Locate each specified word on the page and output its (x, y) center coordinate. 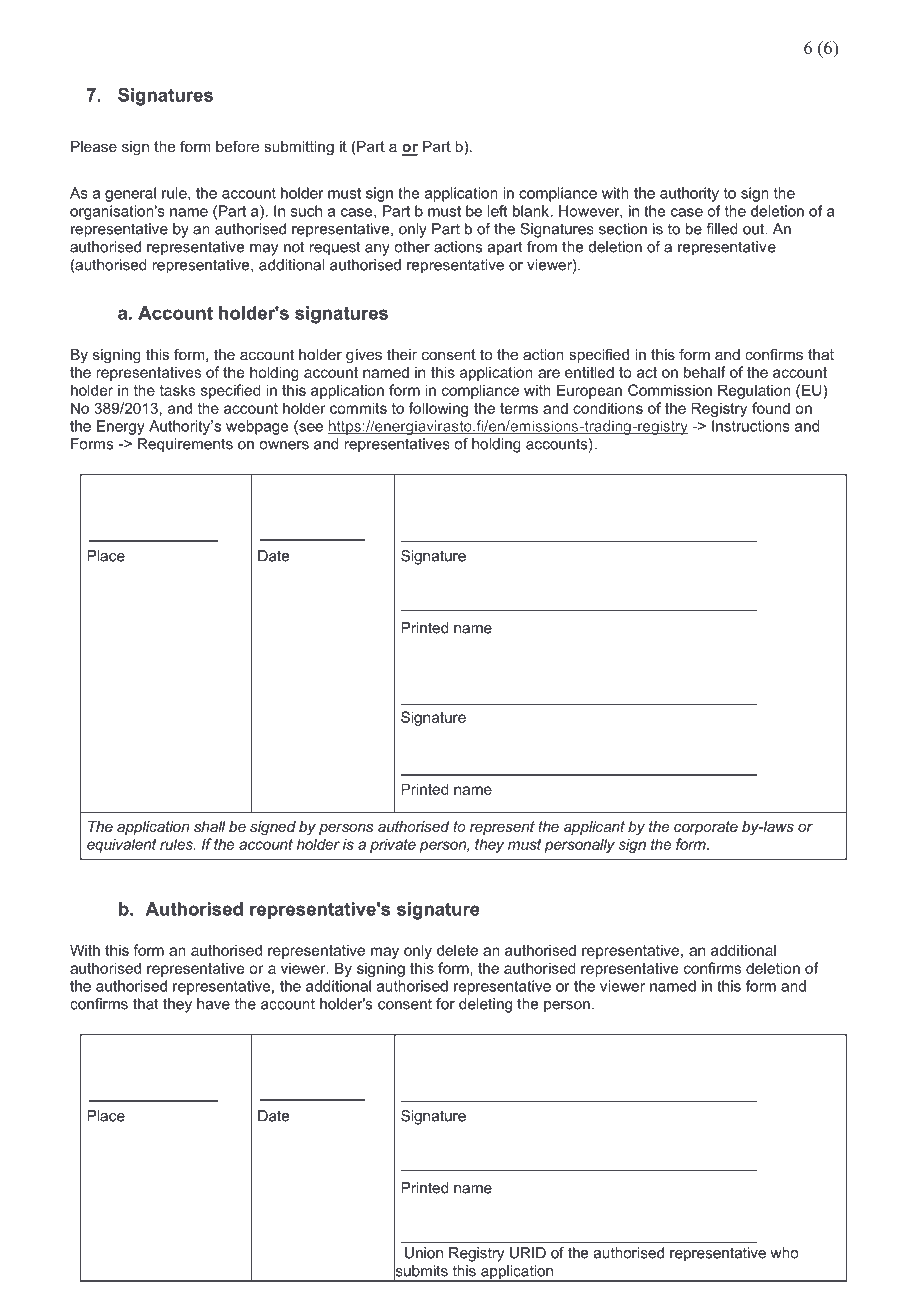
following (438, 409)
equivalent (122, 845)
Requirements (185, 445)
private (393, 845)
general (130, 194)
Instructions (751, 426)
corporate (706, 828)
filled (722, 229)
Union (424, 1253)
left (498, 211)
